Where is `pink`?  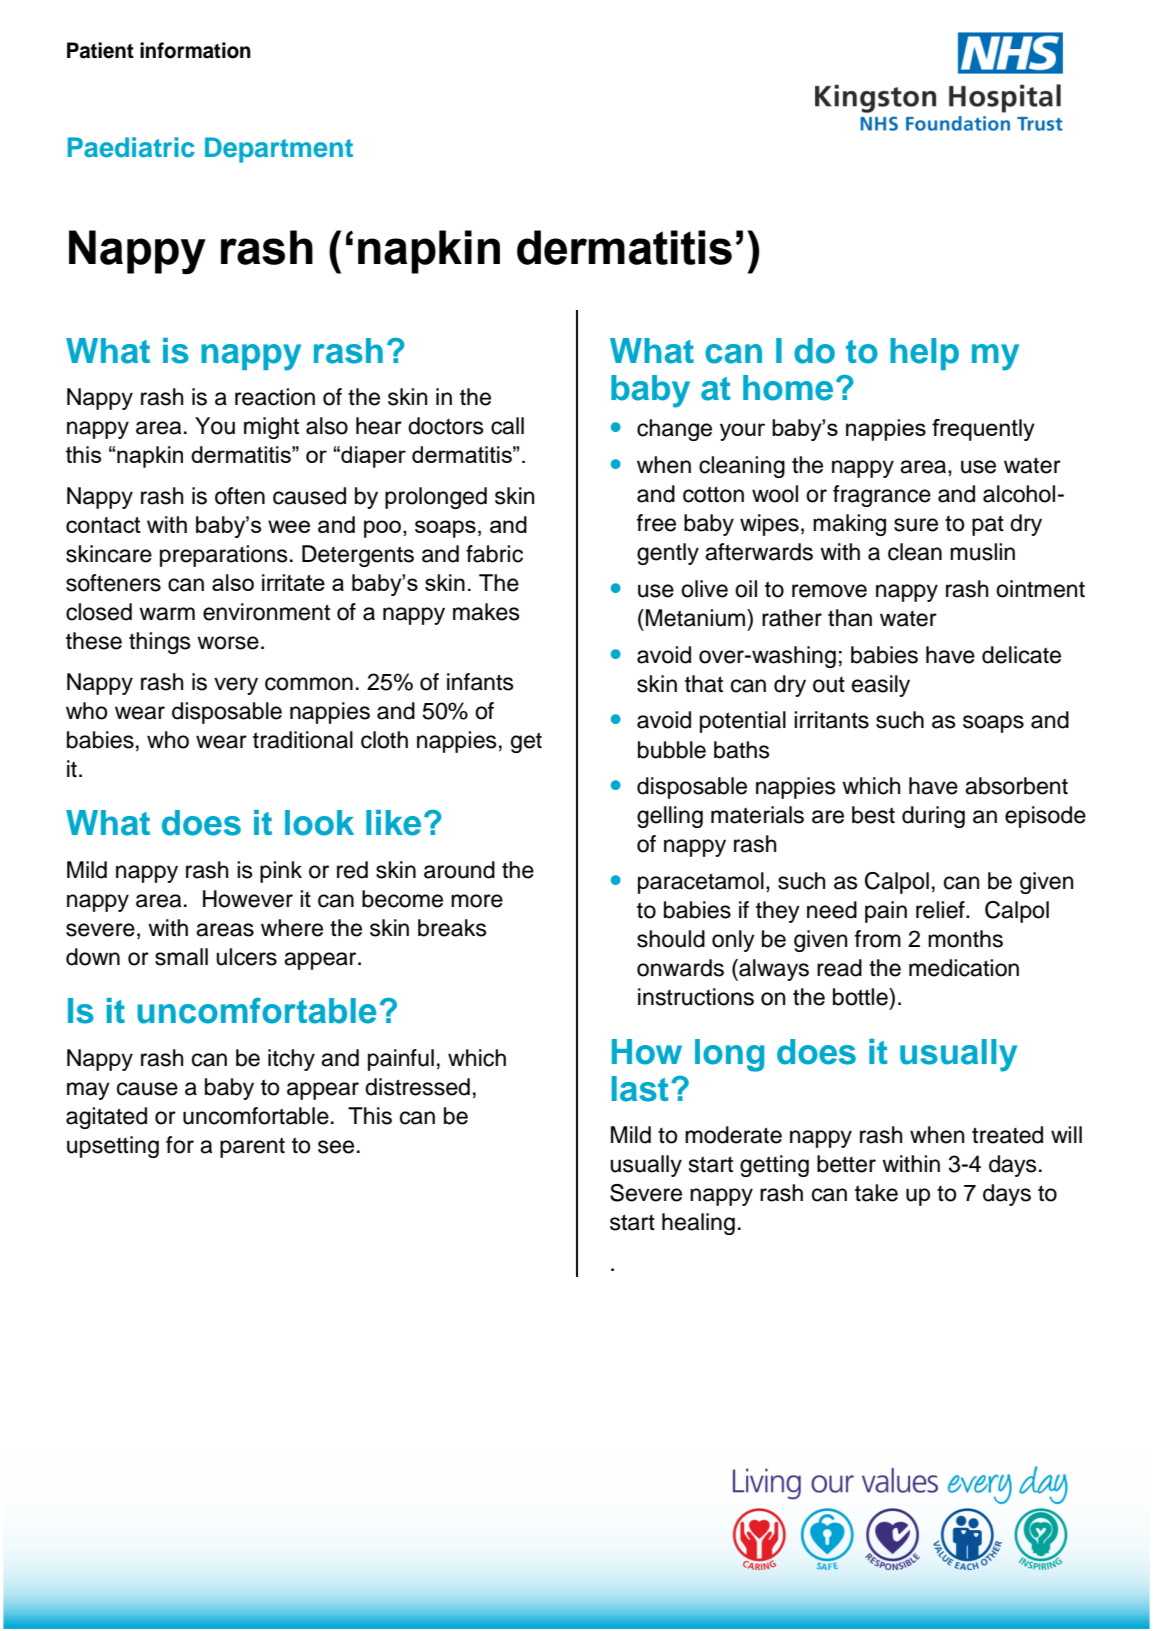 pink is located at coordinates (281, 872).
